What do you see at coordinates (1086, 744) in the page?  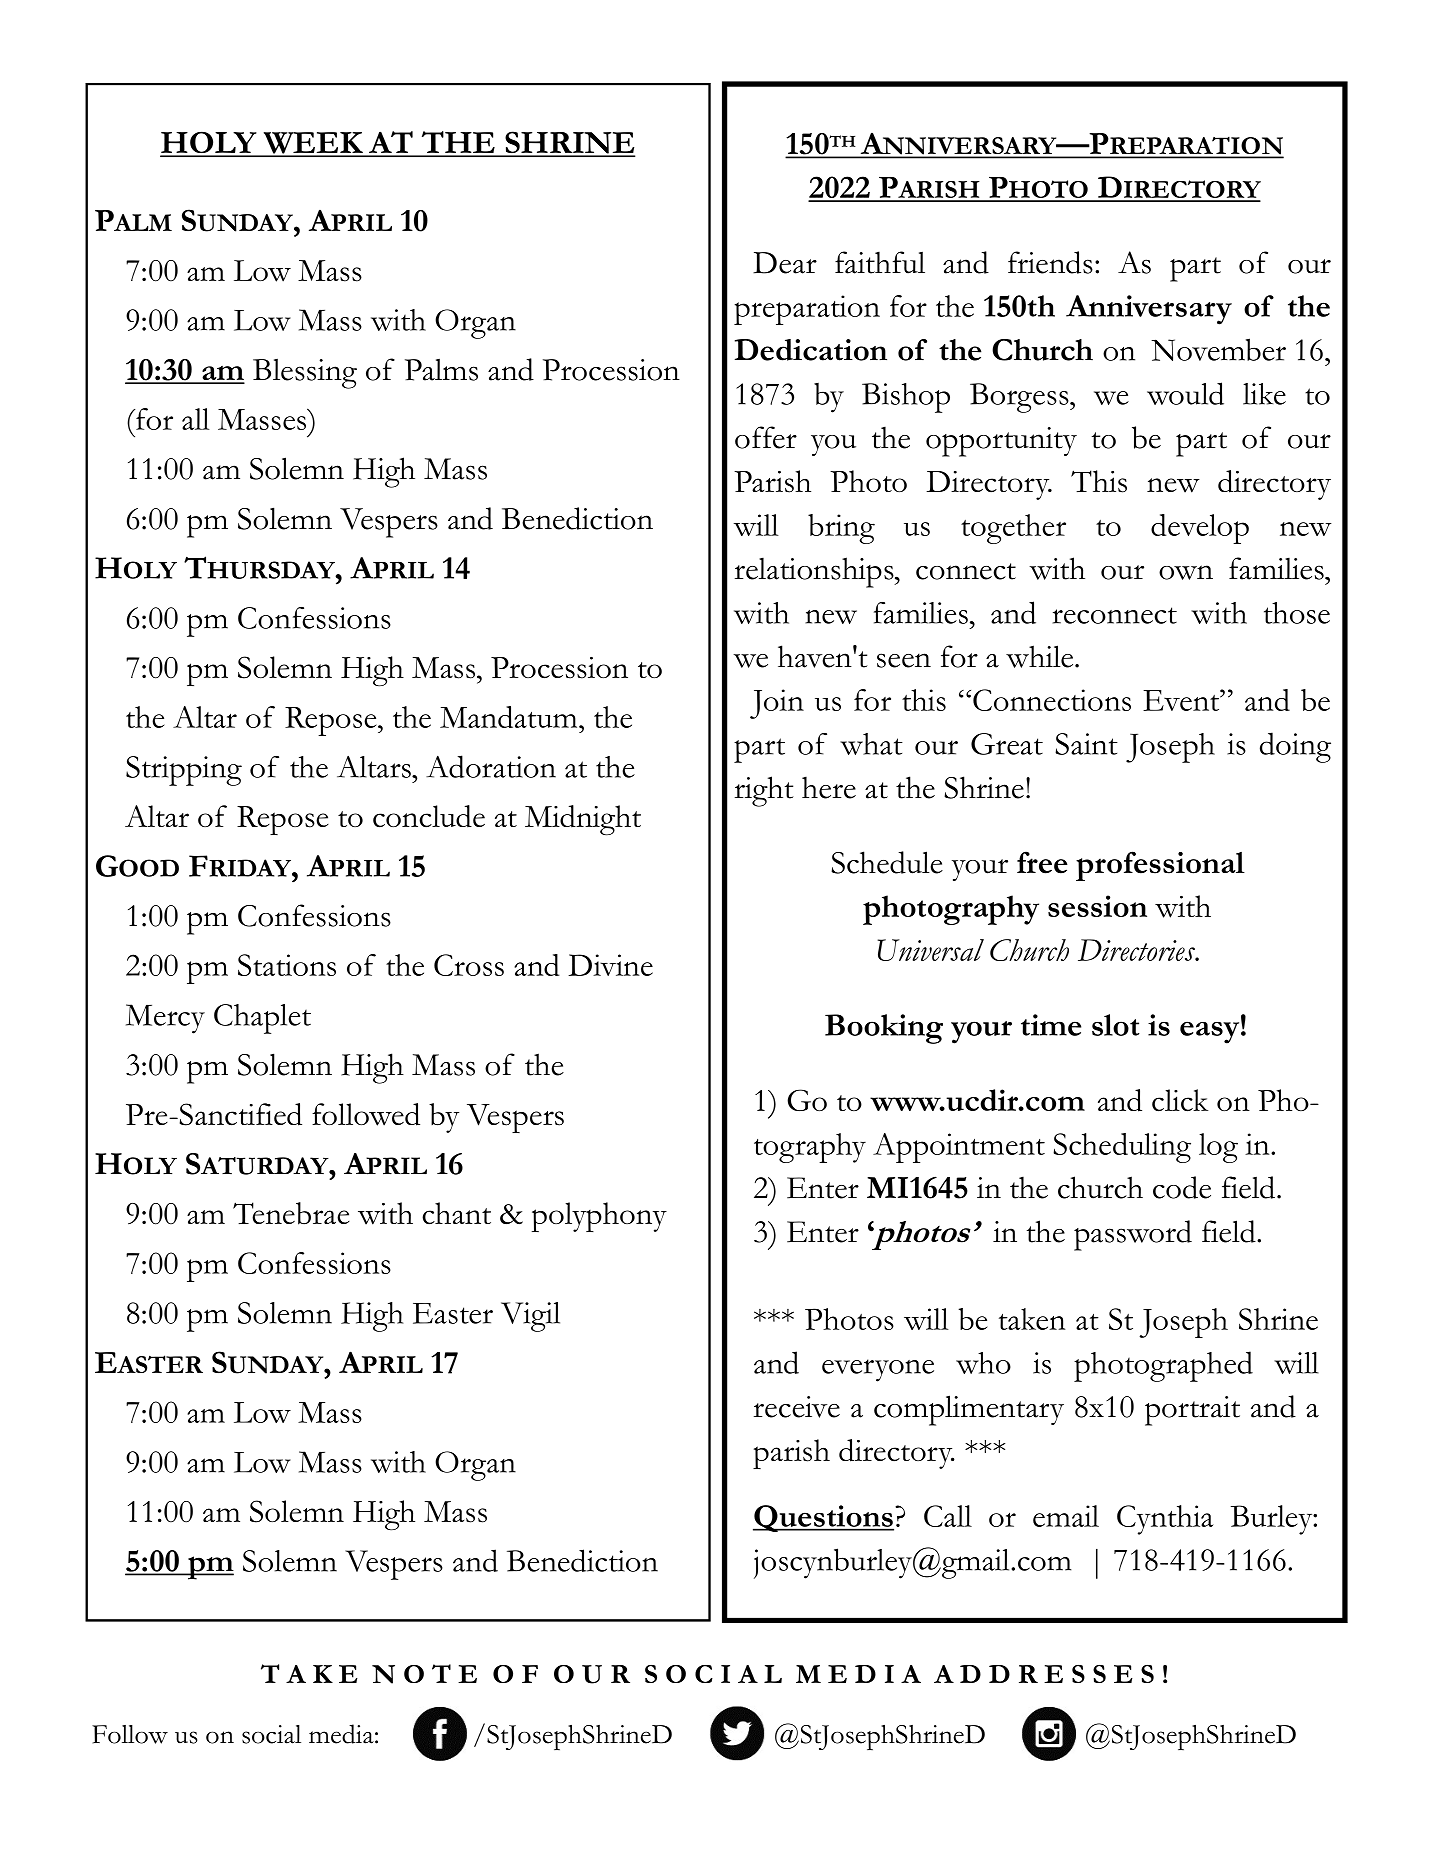 I see `Saint` at bounding box center [1086, 744].
